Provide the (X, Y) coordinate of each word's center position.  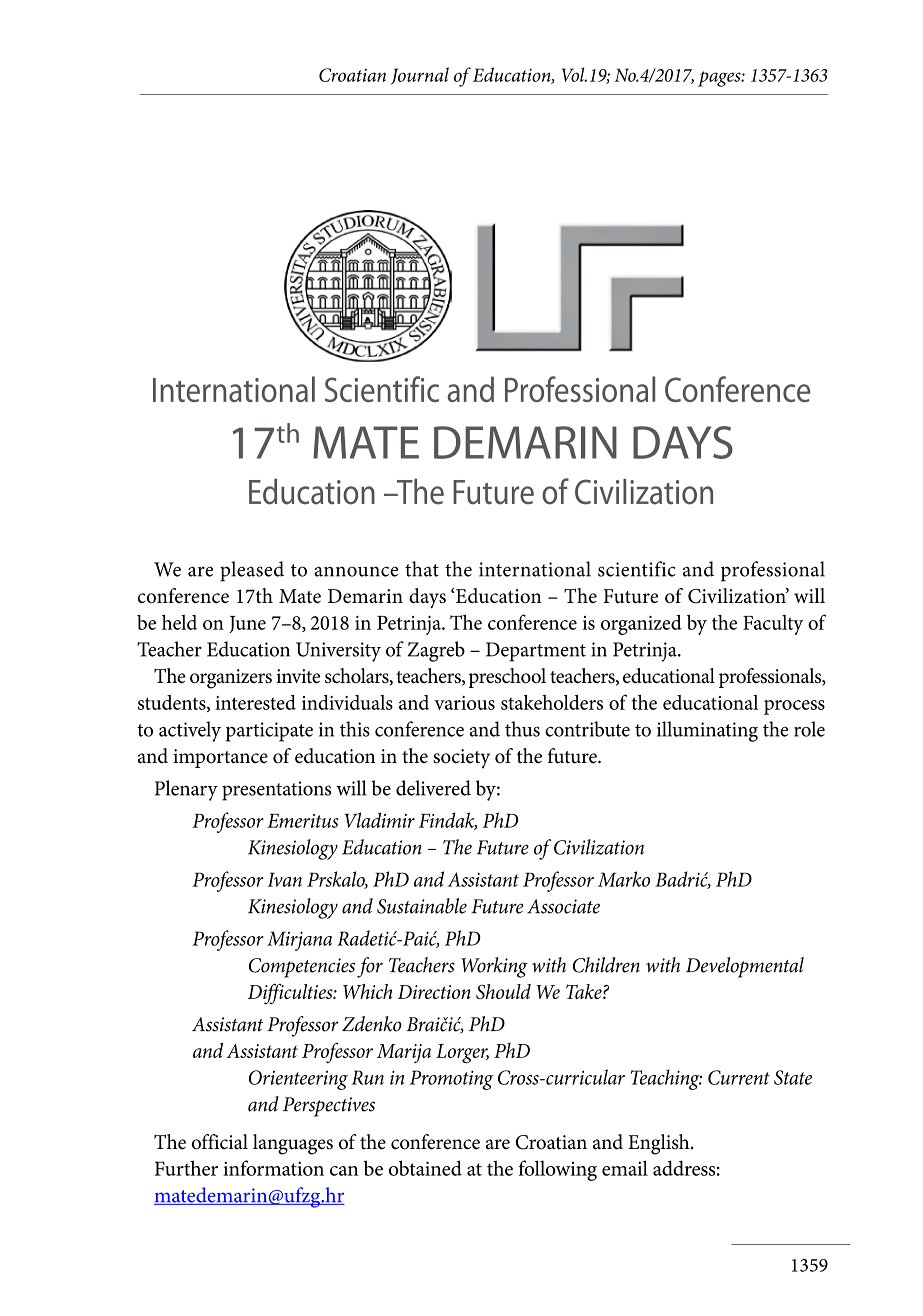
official (220, 1142)
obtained (425, 1168)
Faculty (773, 625)
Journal (420, 76)
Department (536, 652)
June (247, 624)
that (422, 569)
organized (641, 624)
